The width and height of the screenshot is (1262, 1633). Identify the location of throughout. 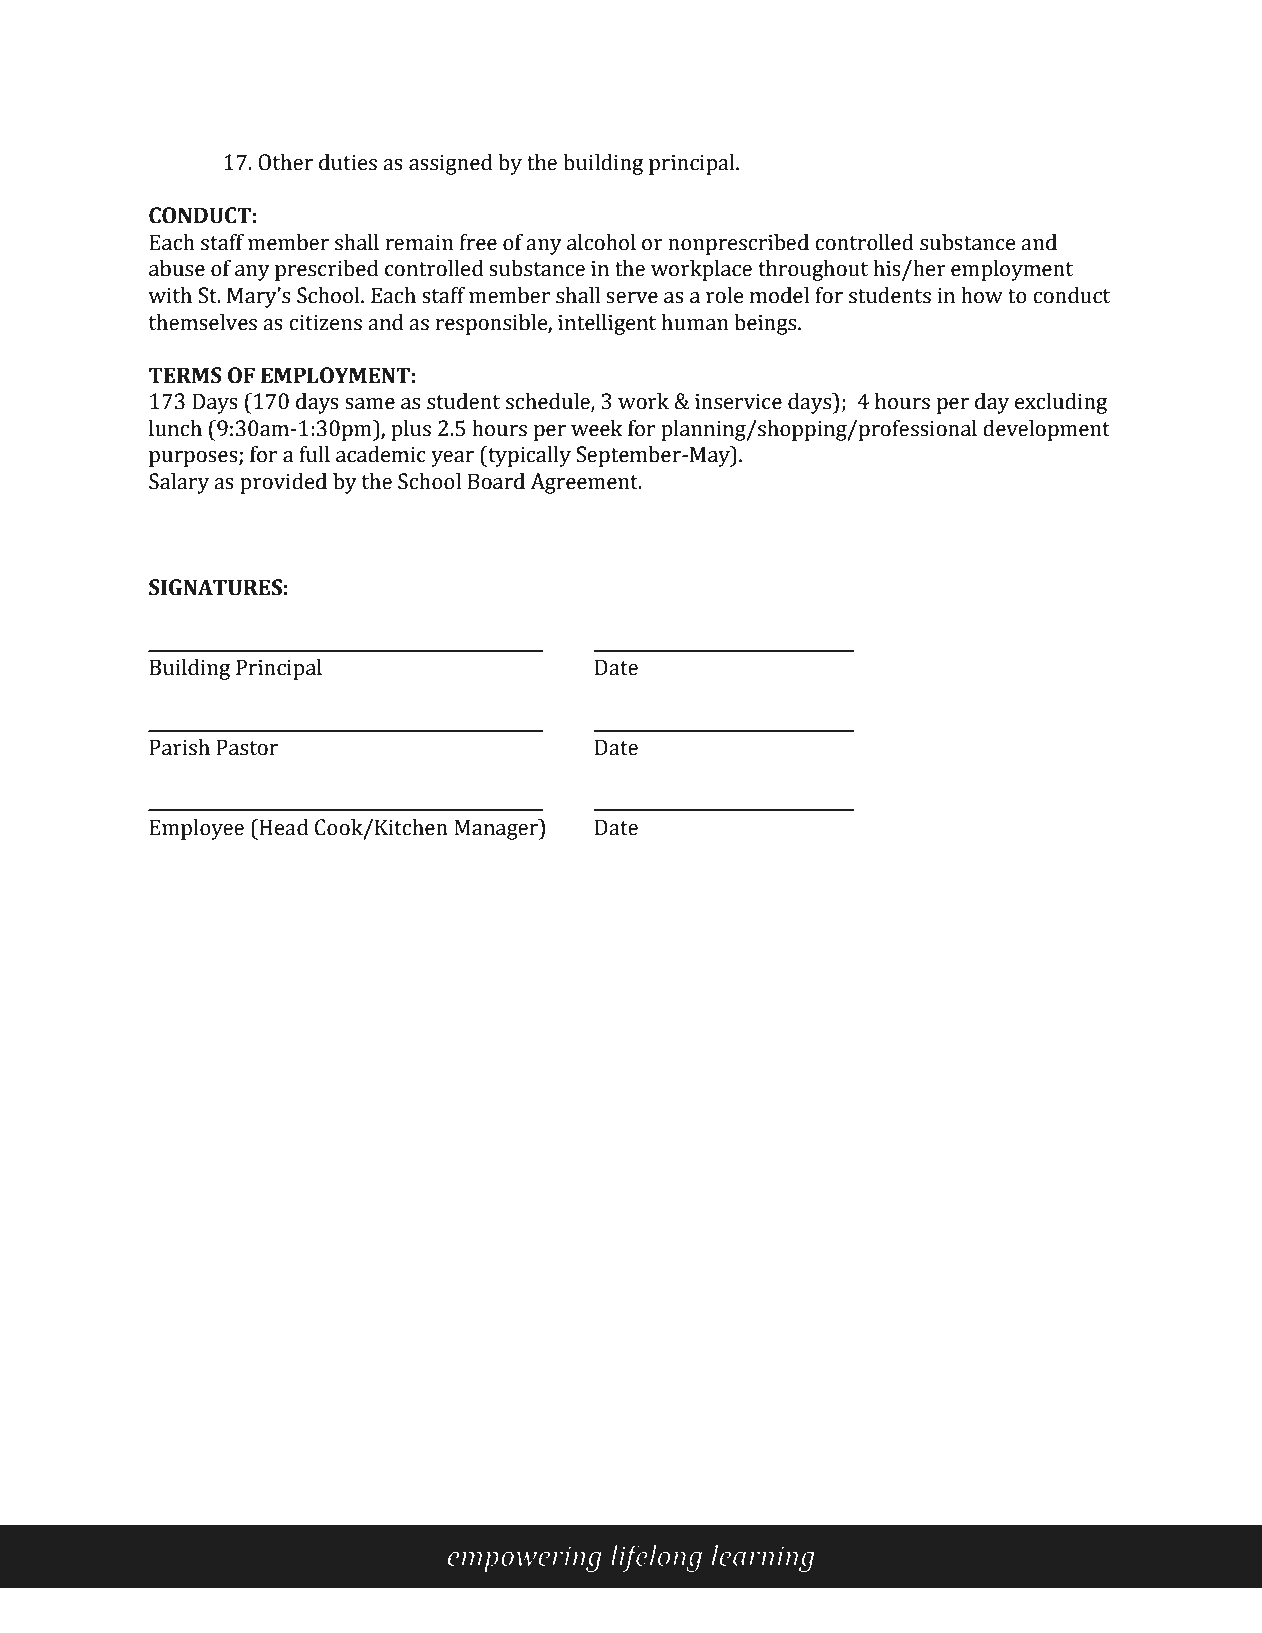
(813, 270).
